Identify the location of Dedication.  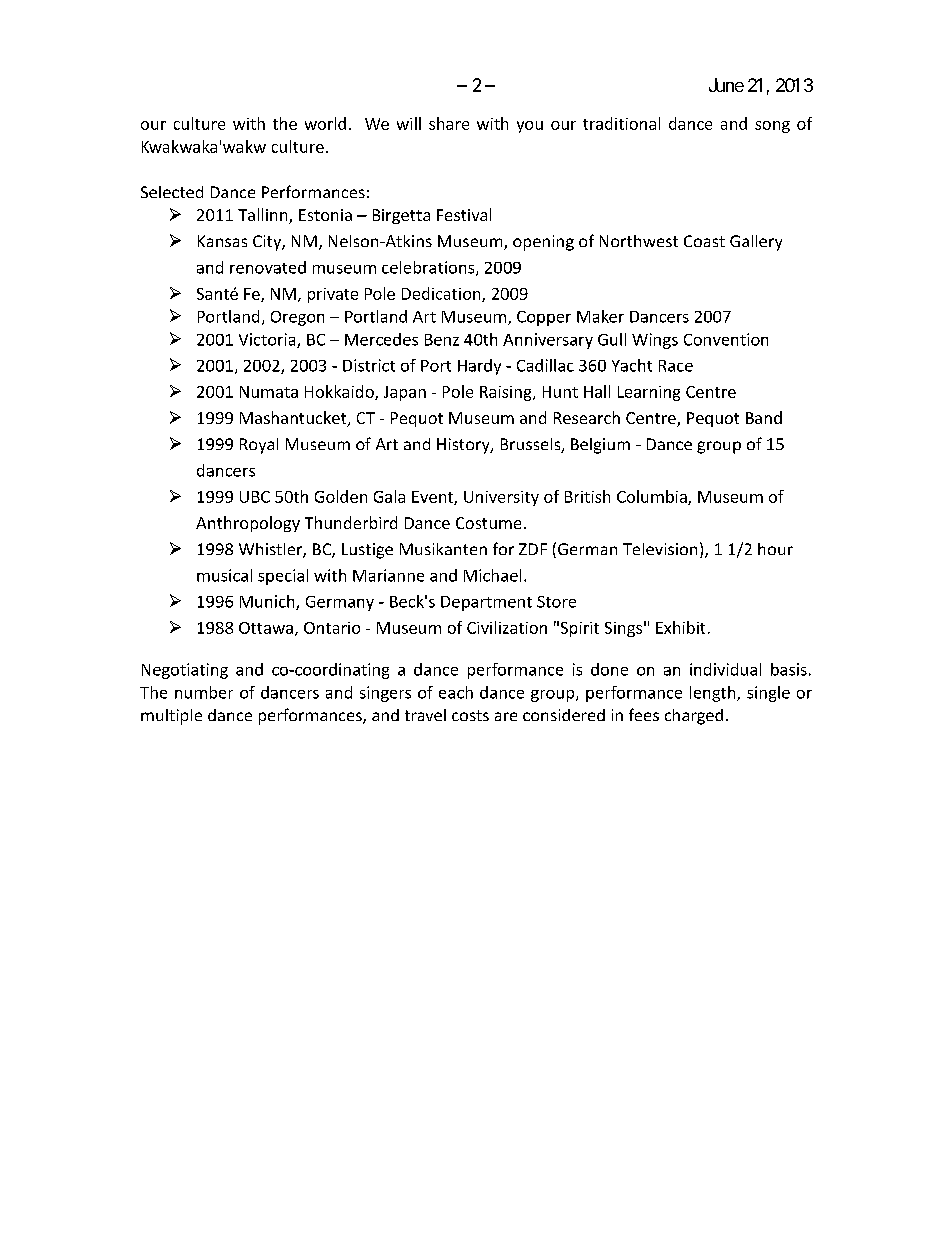
(442, 294).
